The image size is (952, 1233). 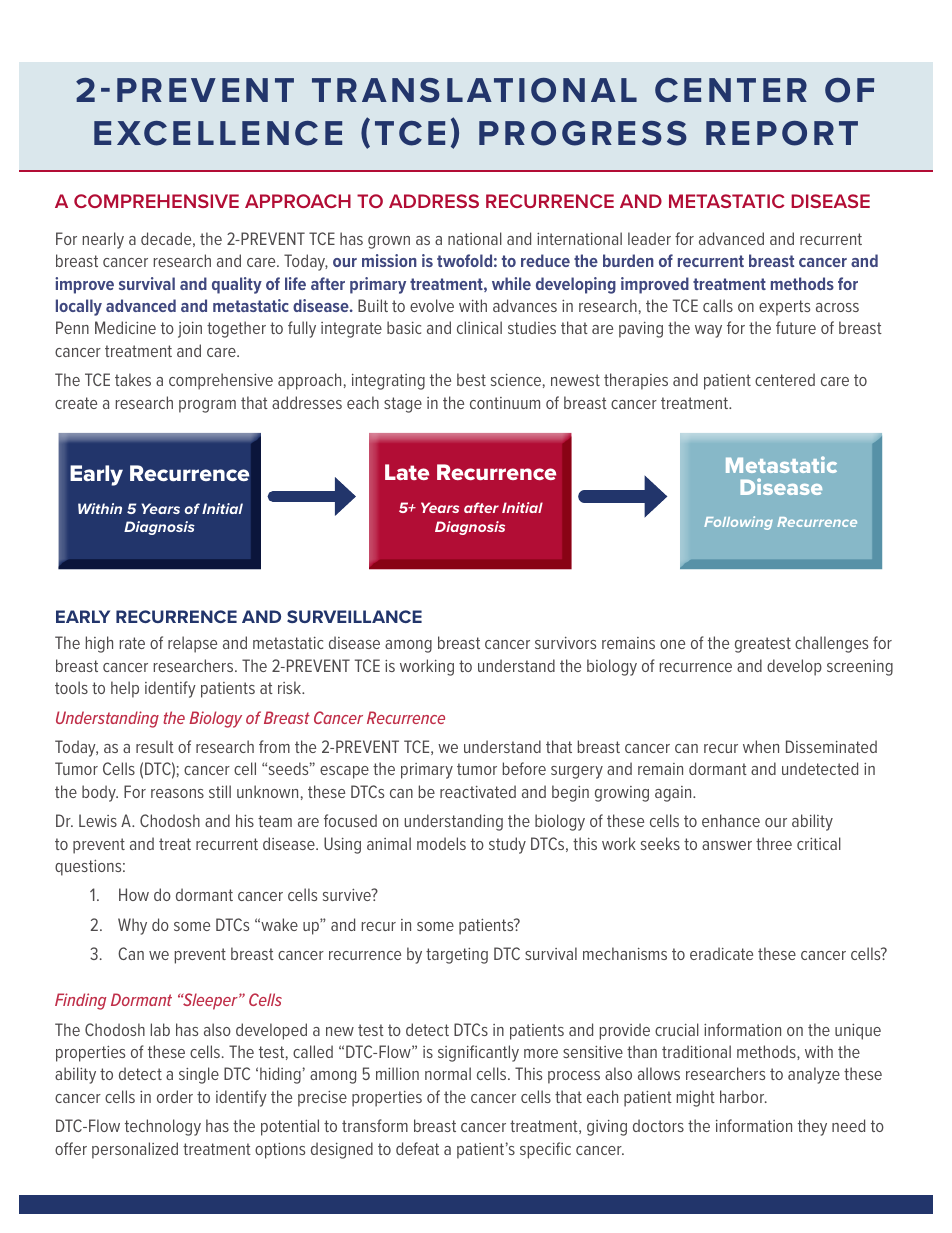 What do you see at coordinates (721, 953) in the screenshot?
I see `eradicate` at bounding box center [721, 953].
